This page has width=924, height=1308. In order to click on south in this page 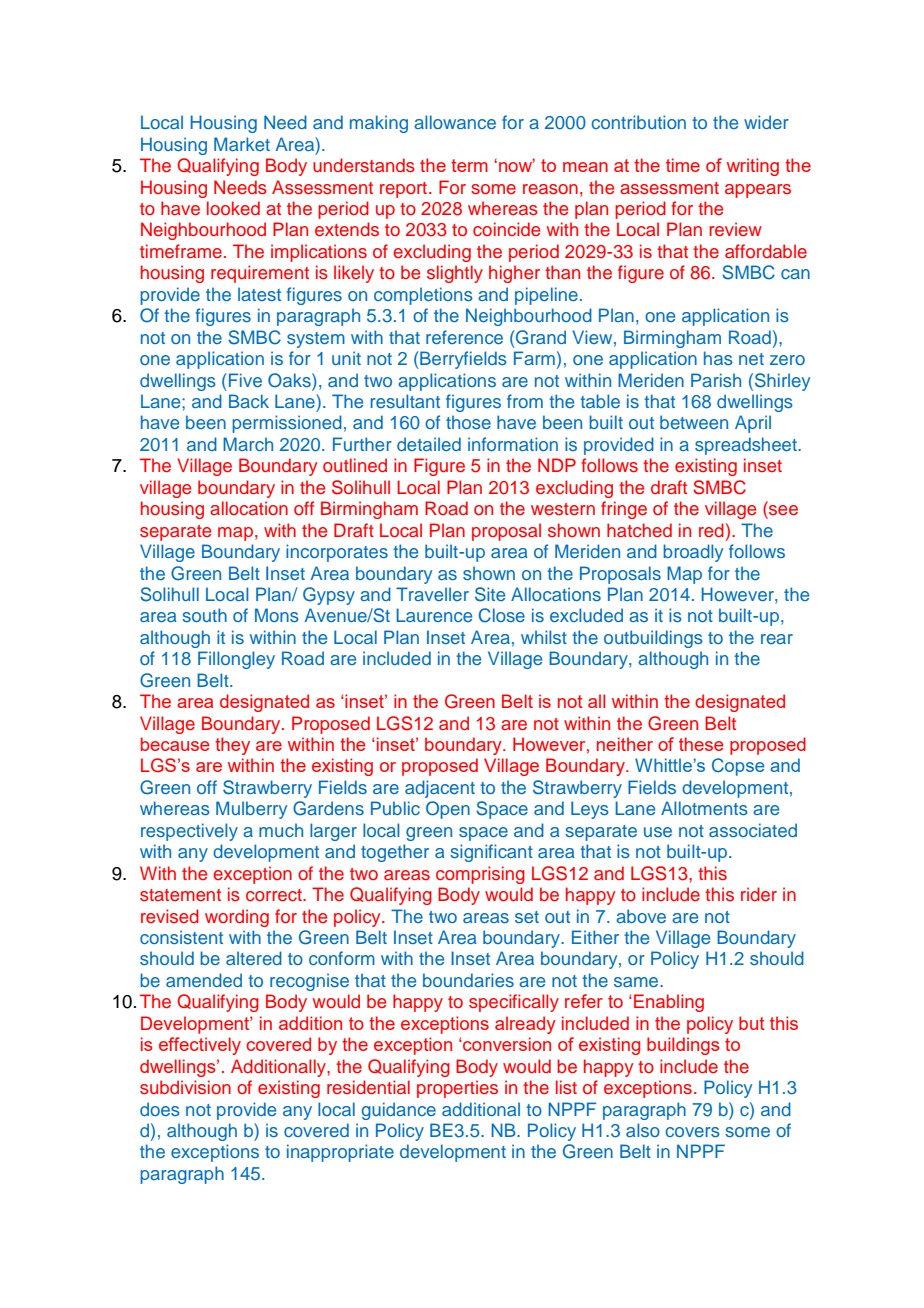, I will do `click(204, 615)`.
